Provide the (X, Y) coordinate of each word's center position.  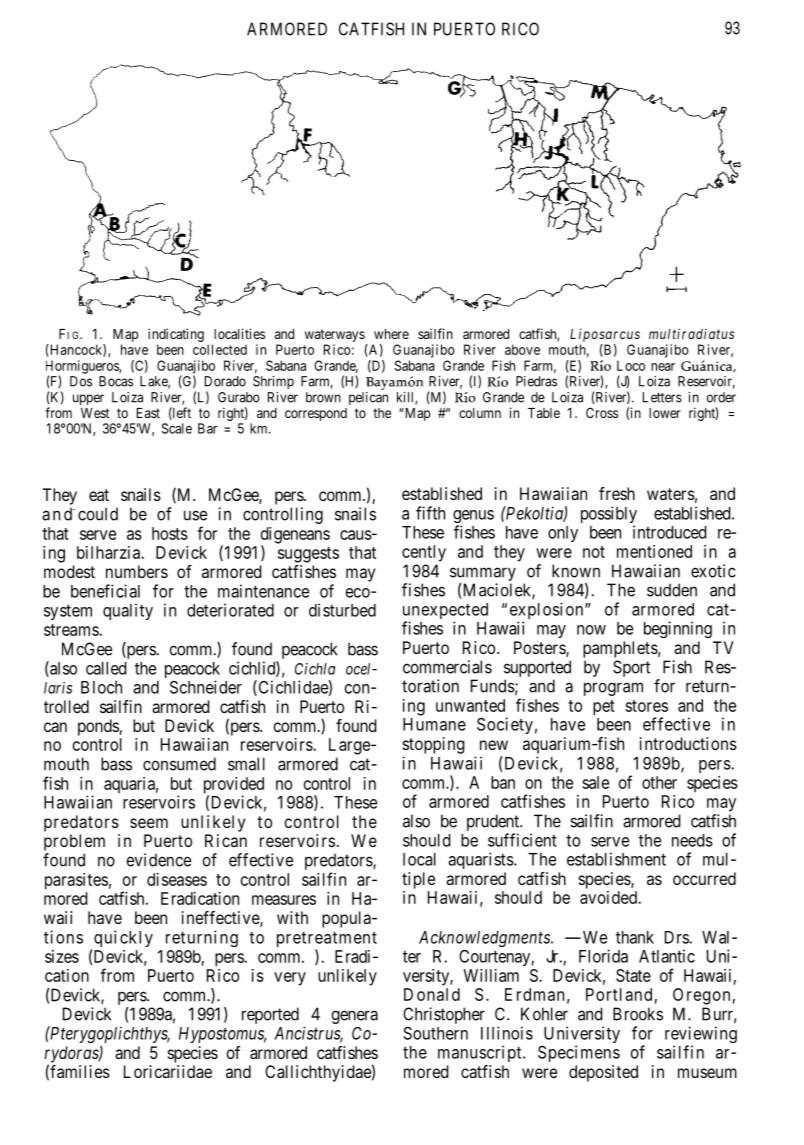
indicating (176, 336)
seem (149, 823)
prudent (494, 822)
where (391, 334)
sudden (672, 590)
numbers (137, 571)
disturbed (342, 610)
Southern (435, 1033)
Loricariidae (168, 1071)
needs (692, 840)
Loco (631, 365)
